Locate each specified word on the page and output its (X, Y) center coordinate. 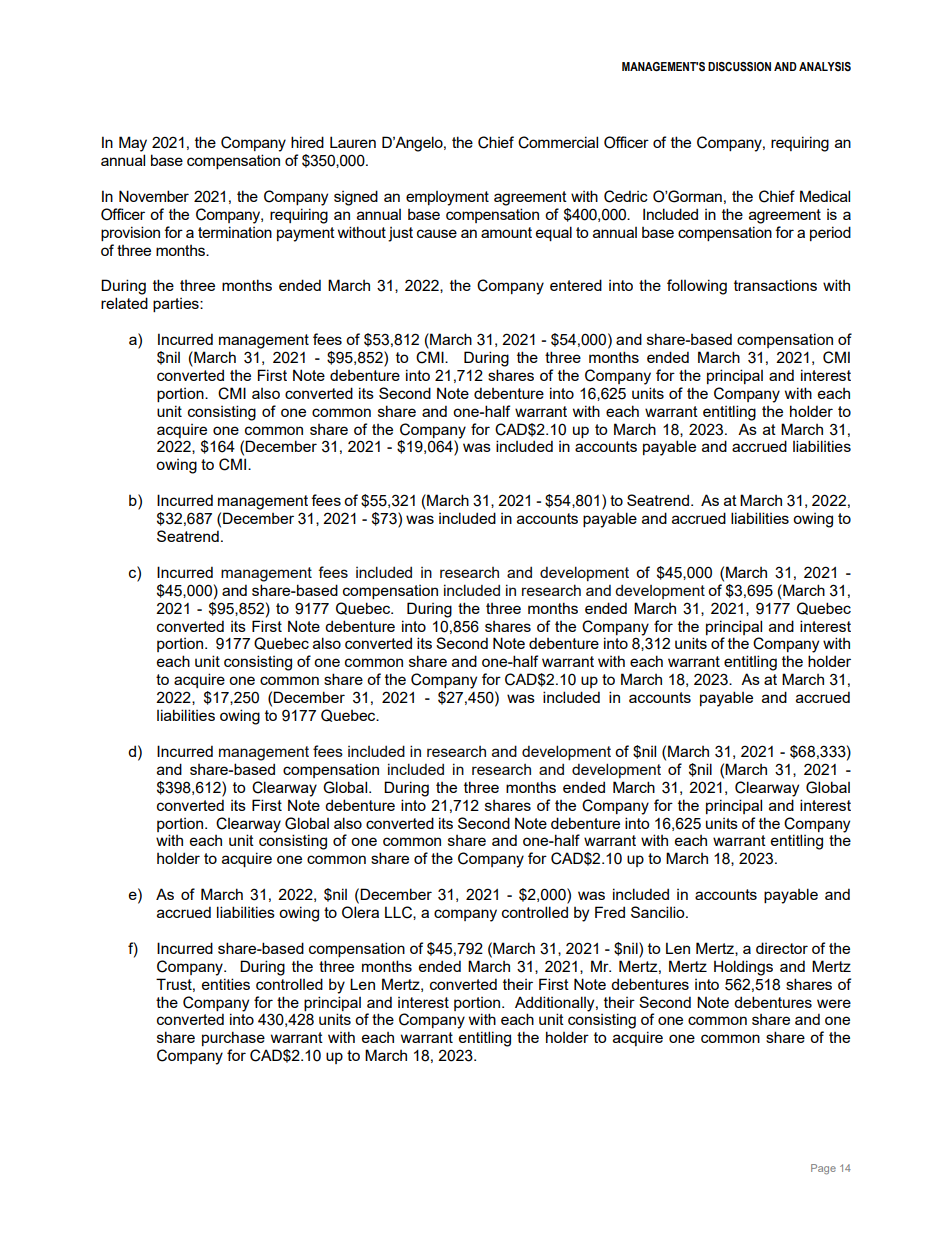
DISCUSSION (739, 67)
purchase (233, 1038)
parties (177, 305)
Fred (610, 912)
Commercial (558, 142)
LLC (399, 913)
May (133, 144)
